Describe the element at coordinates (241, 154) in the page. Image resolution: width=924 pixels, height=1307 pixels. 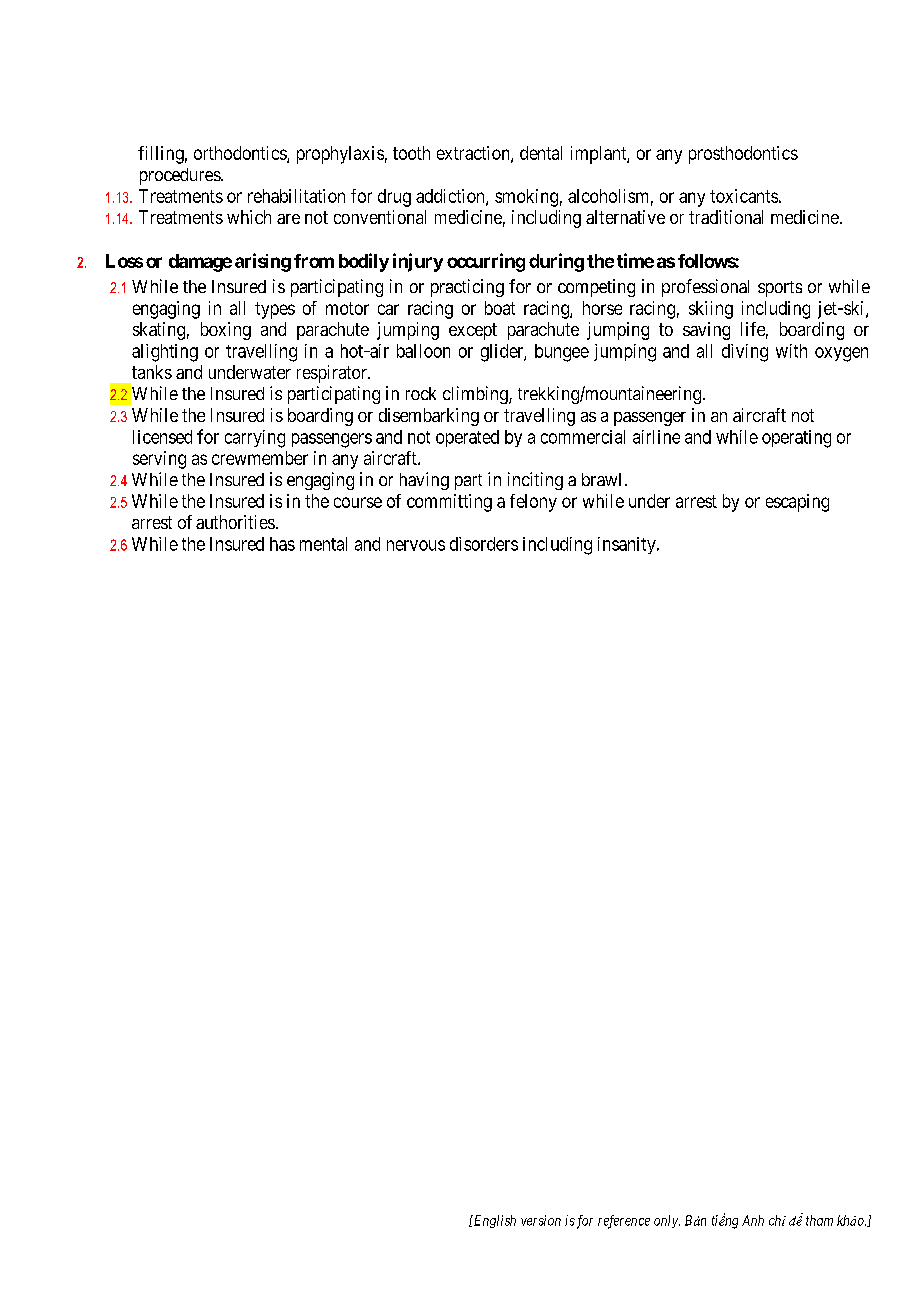
I see `orthodontics` at that location.
